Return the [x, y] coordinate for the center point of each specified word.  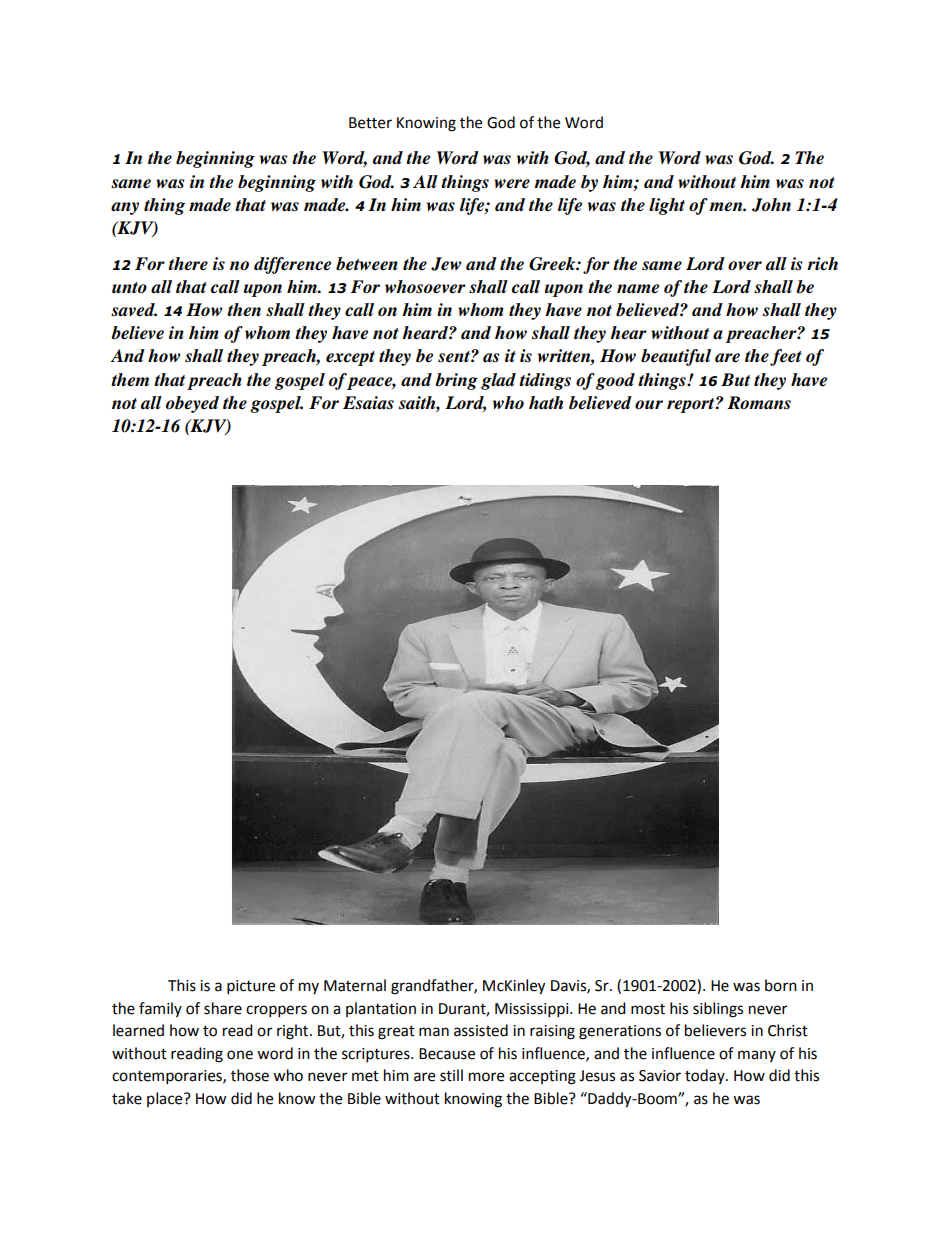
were [512, 184]
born [781, 985]
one [240, 1055]
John [771, 205]
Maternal [355, 985]
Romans [759, 403]
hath [546, 403]
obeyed [192, 404]
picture [251, 987]
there [188, 264]
